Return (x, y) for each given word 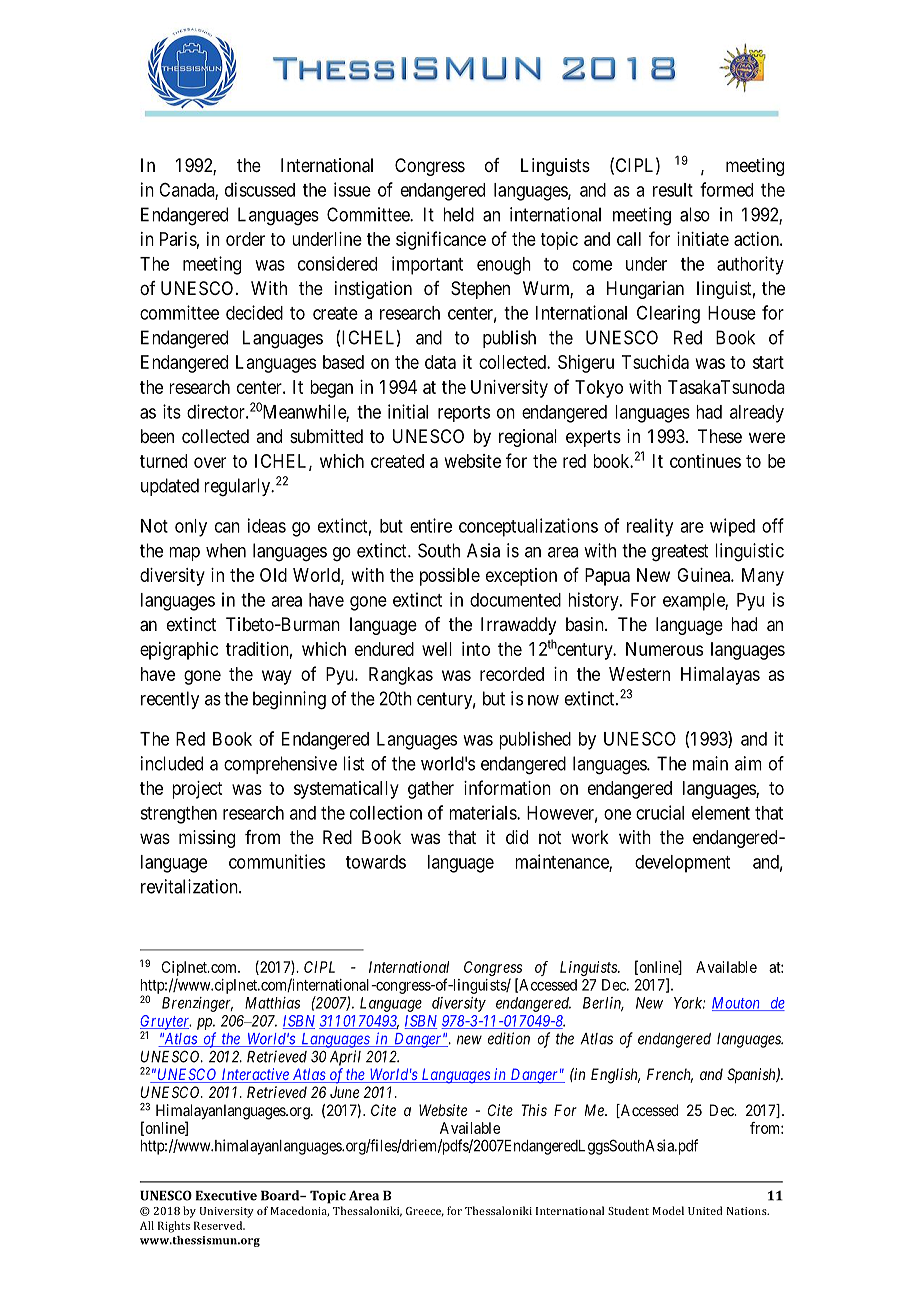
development (682, 864)
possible (450, 577)
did (517, 837)
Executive (226, 1195)
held (458, 214)
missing (207, 839)
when (226, 550)
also (695, 214)
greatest (680, 553)
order (245, 239)
